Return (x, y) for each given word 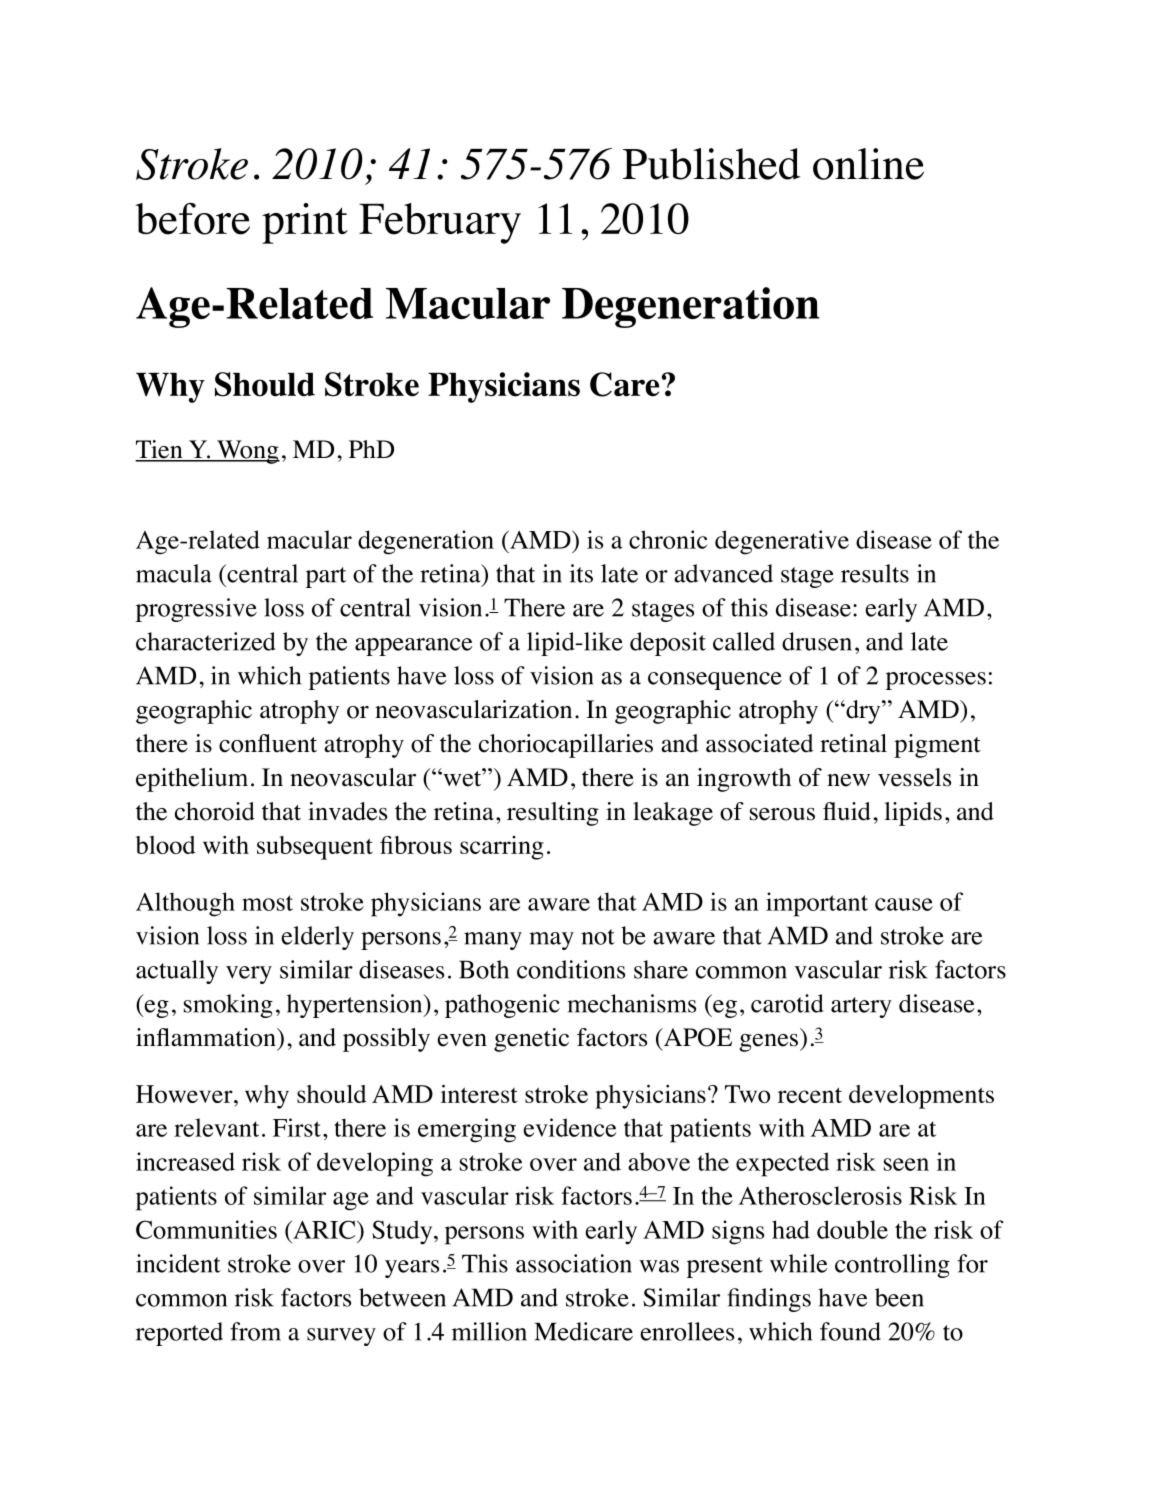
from (255, 1331)
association (574, 1263)
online (868, 164)
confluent (268, 743)
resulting (553, 814)
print (305, 223)
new (848, 780)
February (440, 223)
